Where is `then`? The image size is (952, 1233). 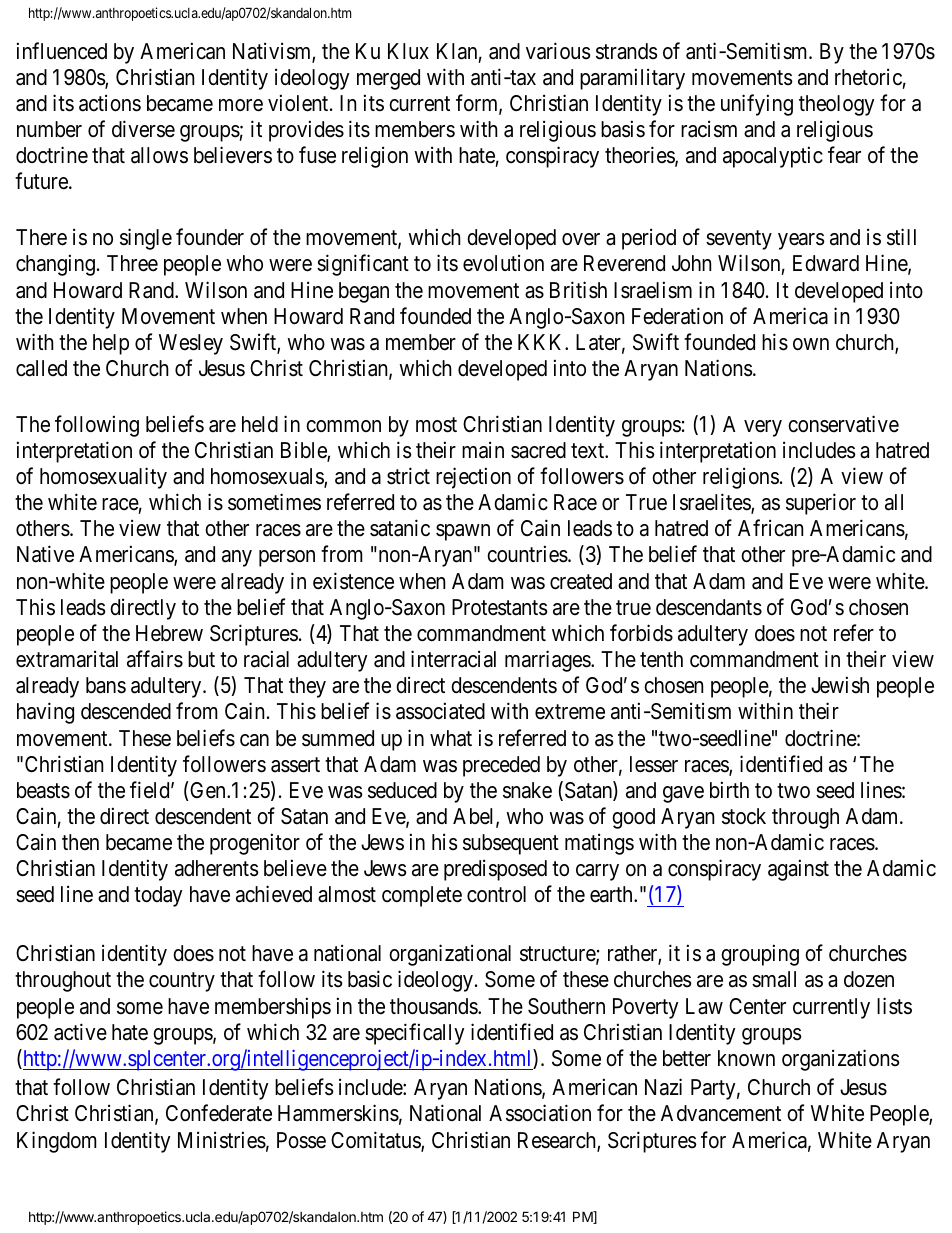 then is located at coordinates (80, 842).
